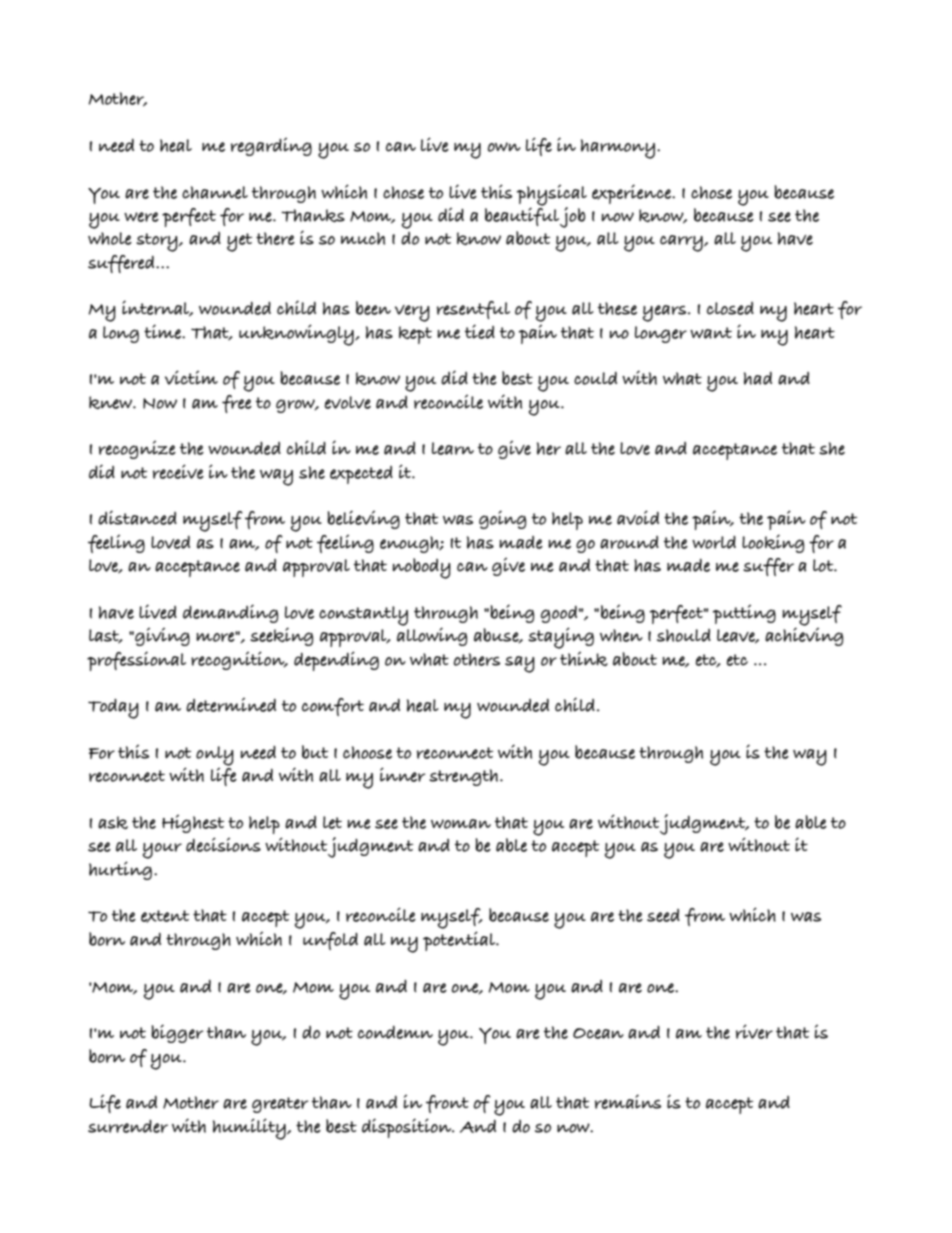 The image size is (952, 1233). I want to click on should, so click(684, 635).
